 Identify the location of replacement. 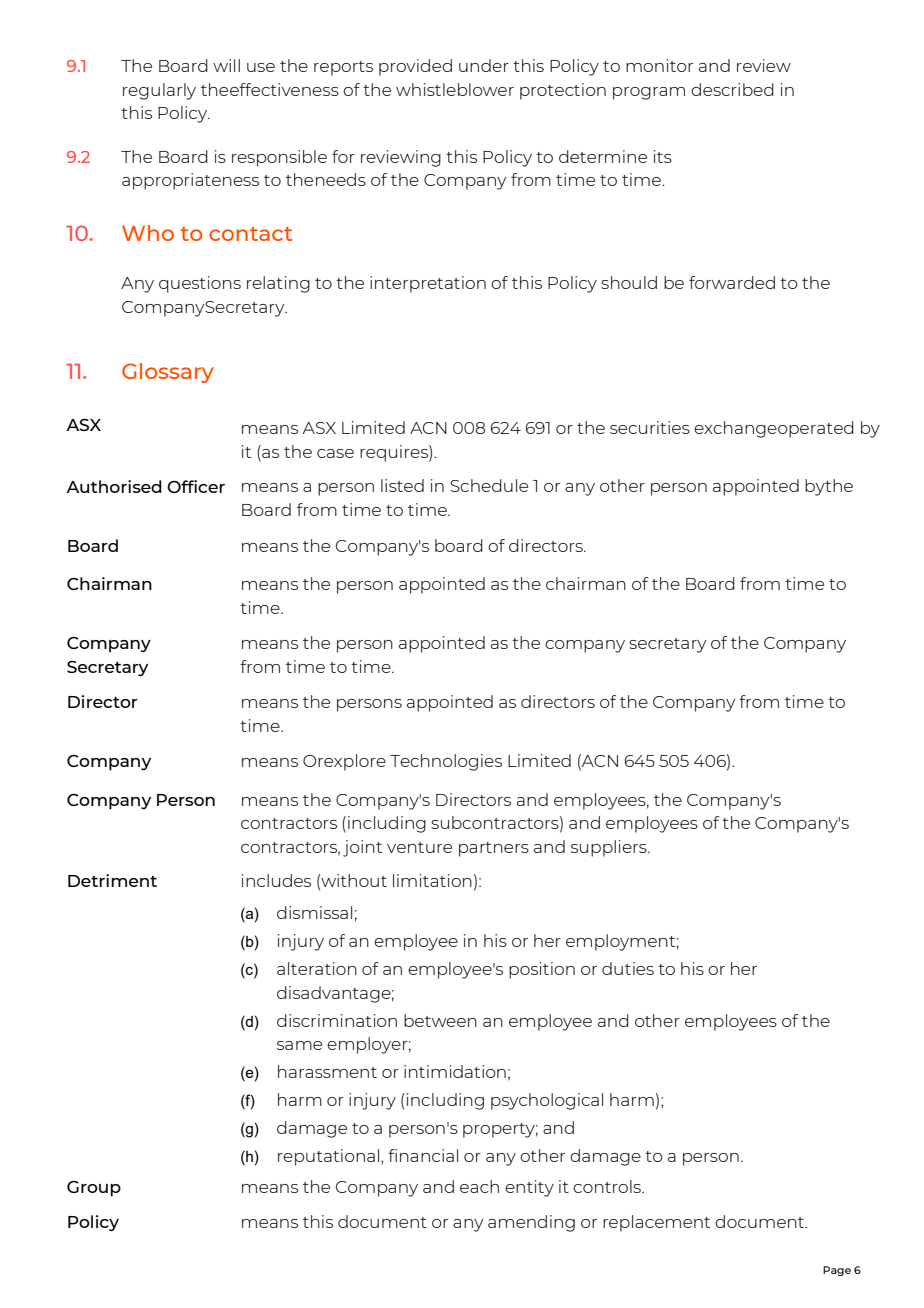
(656, 1223).
